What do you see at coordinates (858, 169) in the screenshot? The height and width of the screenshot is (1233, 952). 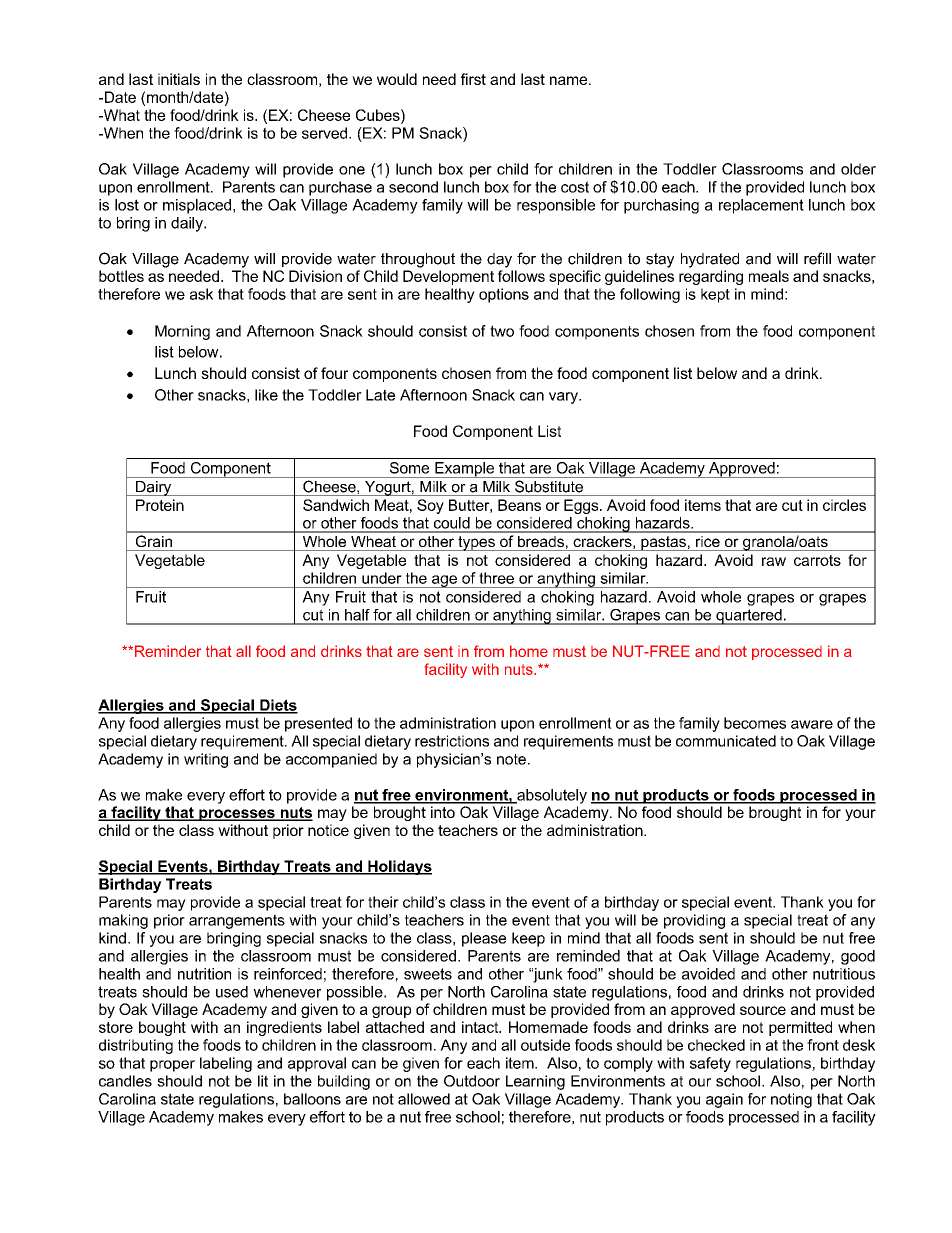 I see `older` at bounding box center [858, 169].
